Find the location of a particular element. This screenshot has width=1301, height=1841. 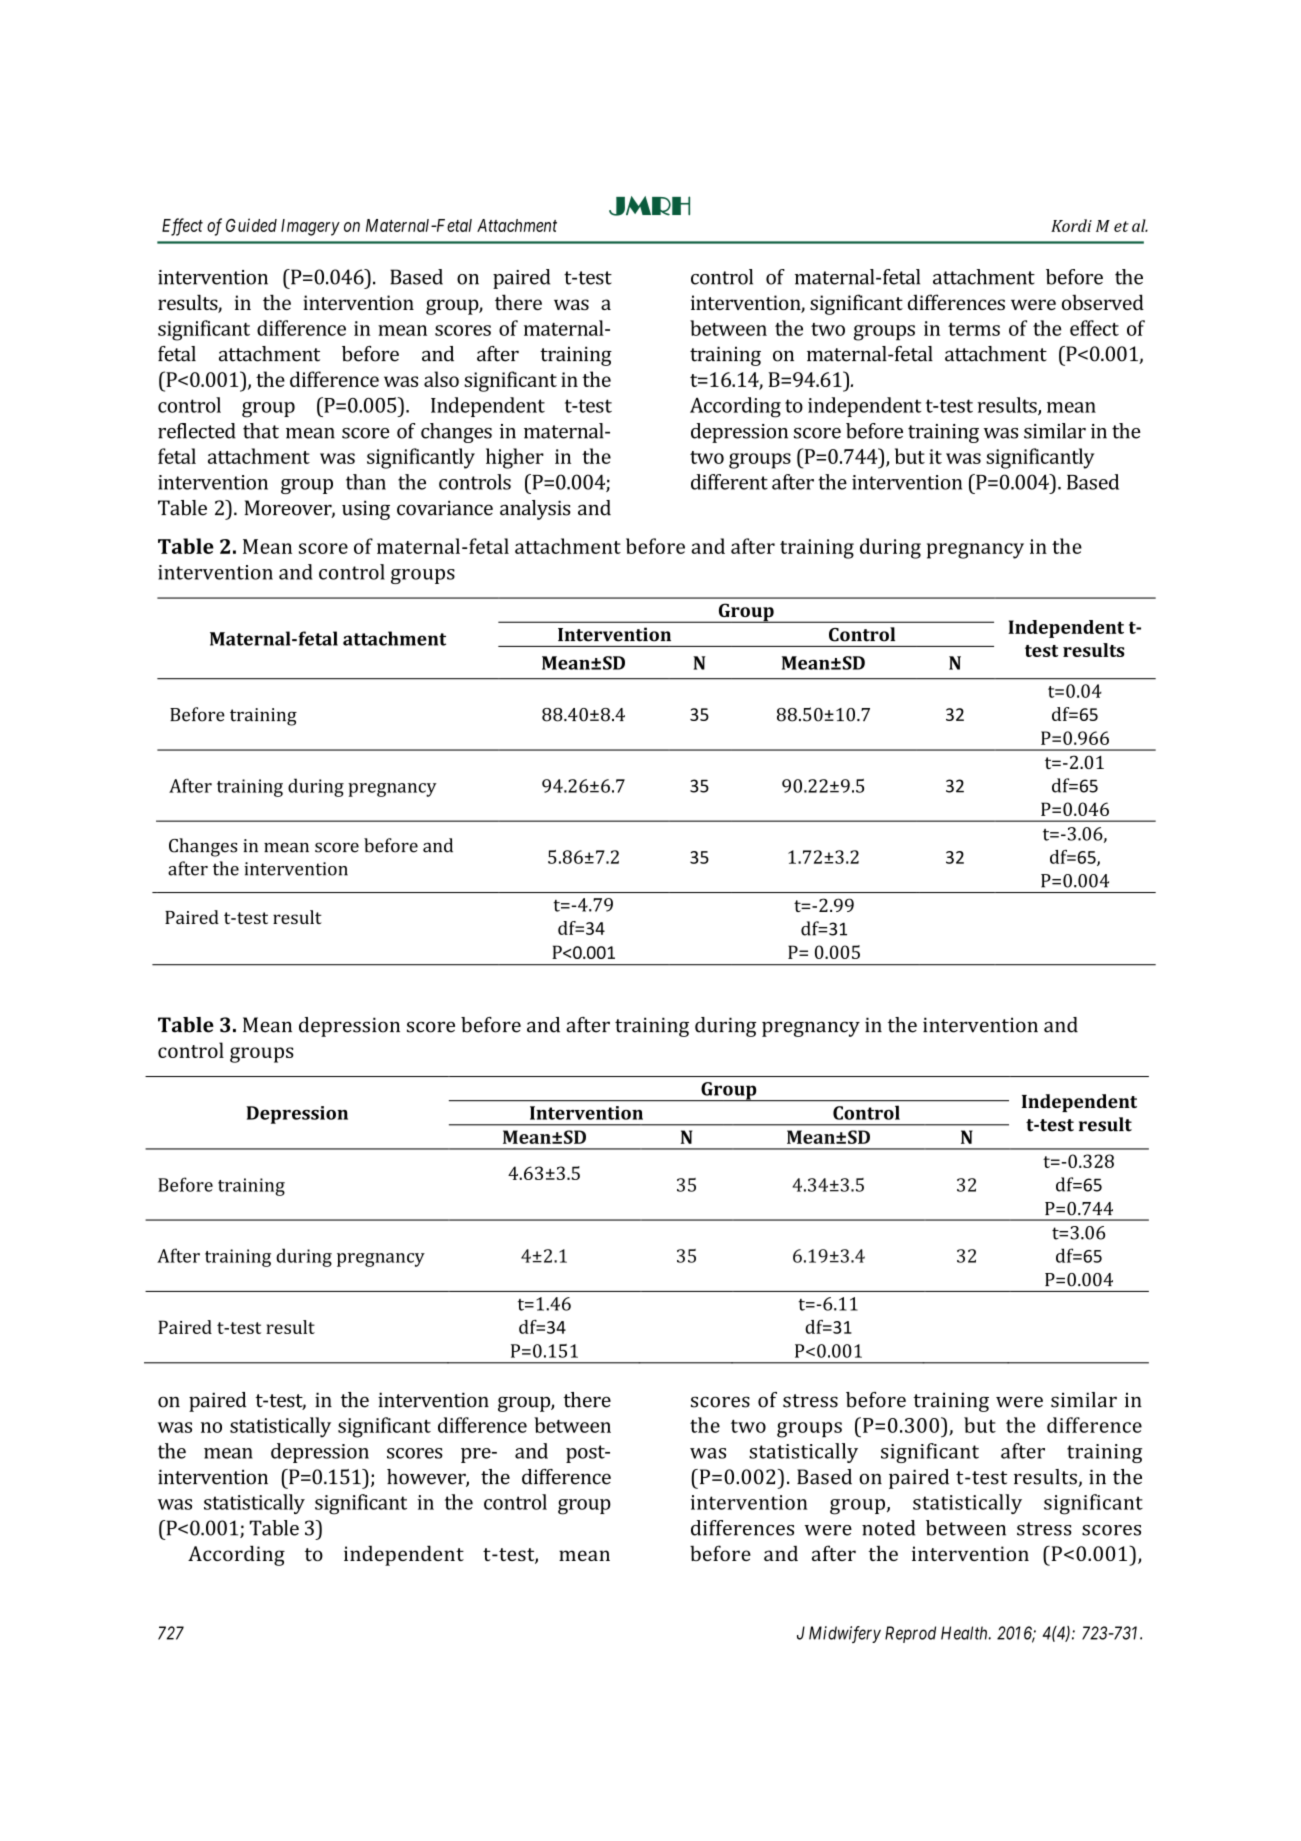

different is located at coordinates (729, 482).
